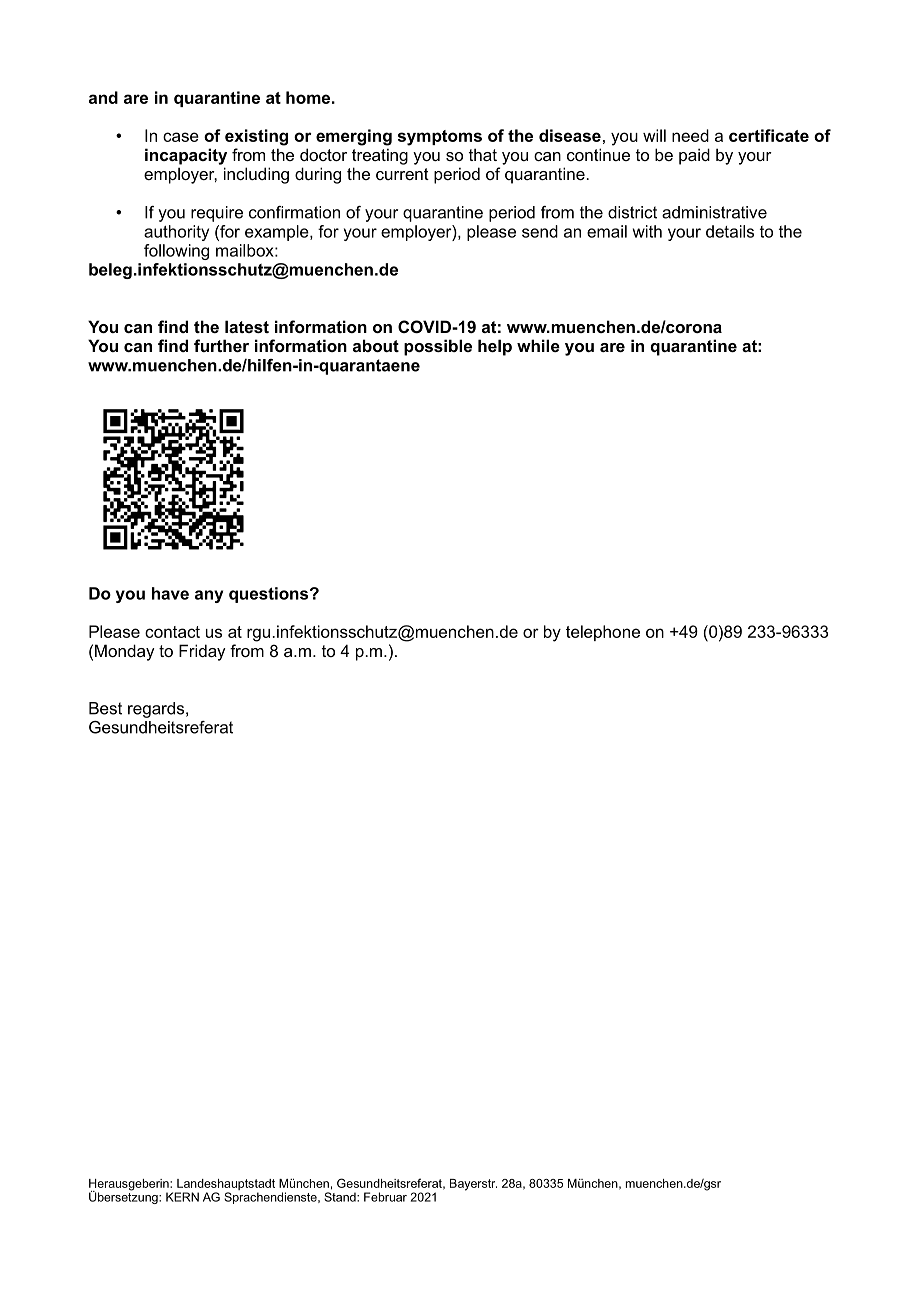 This page has height=1308, width=924. What do you see at coordinates (603, 633) in the page?
I see `telephone` at bounding box center [603, 633].
